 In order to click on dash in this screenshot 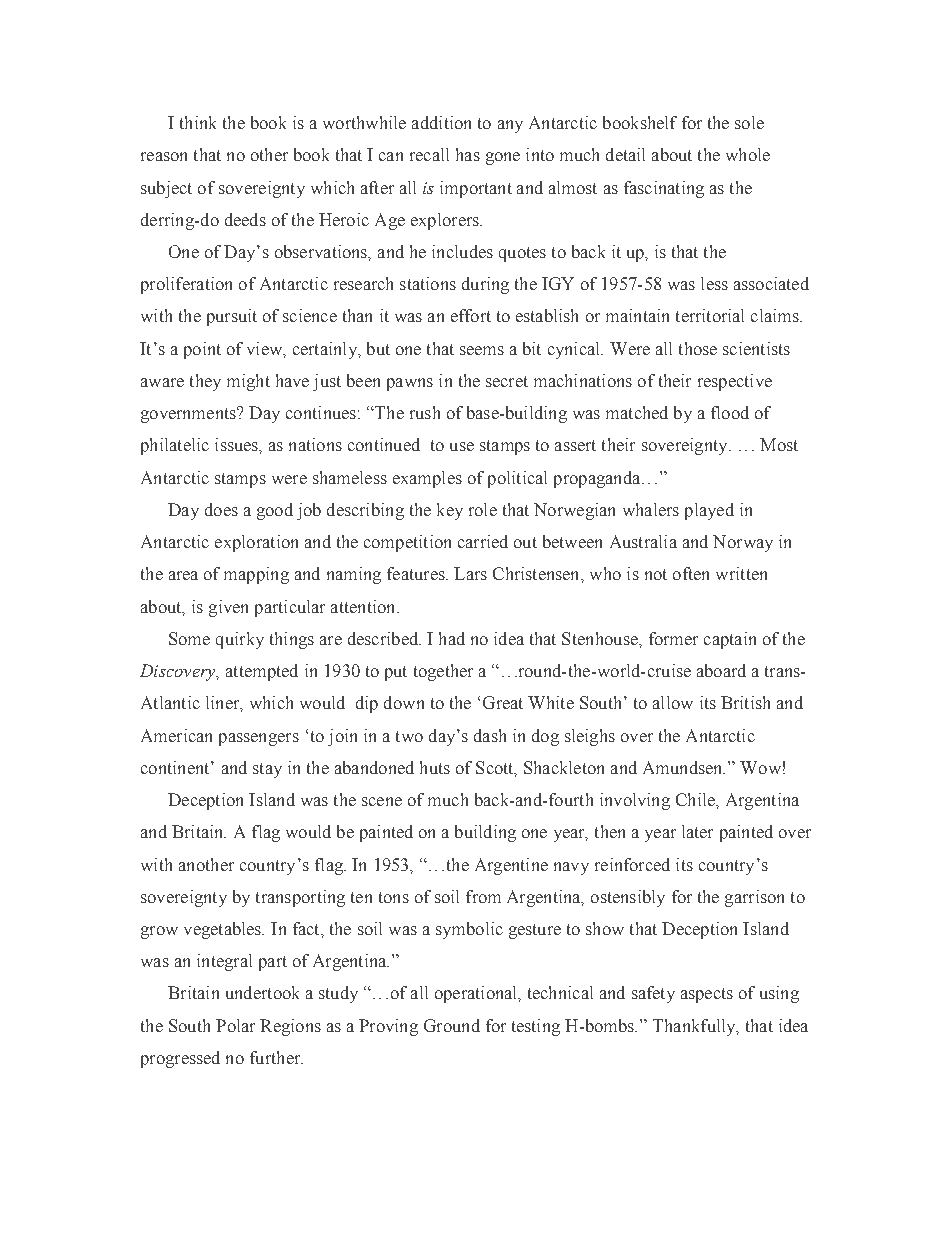, I will do `click(490, 735)`.
